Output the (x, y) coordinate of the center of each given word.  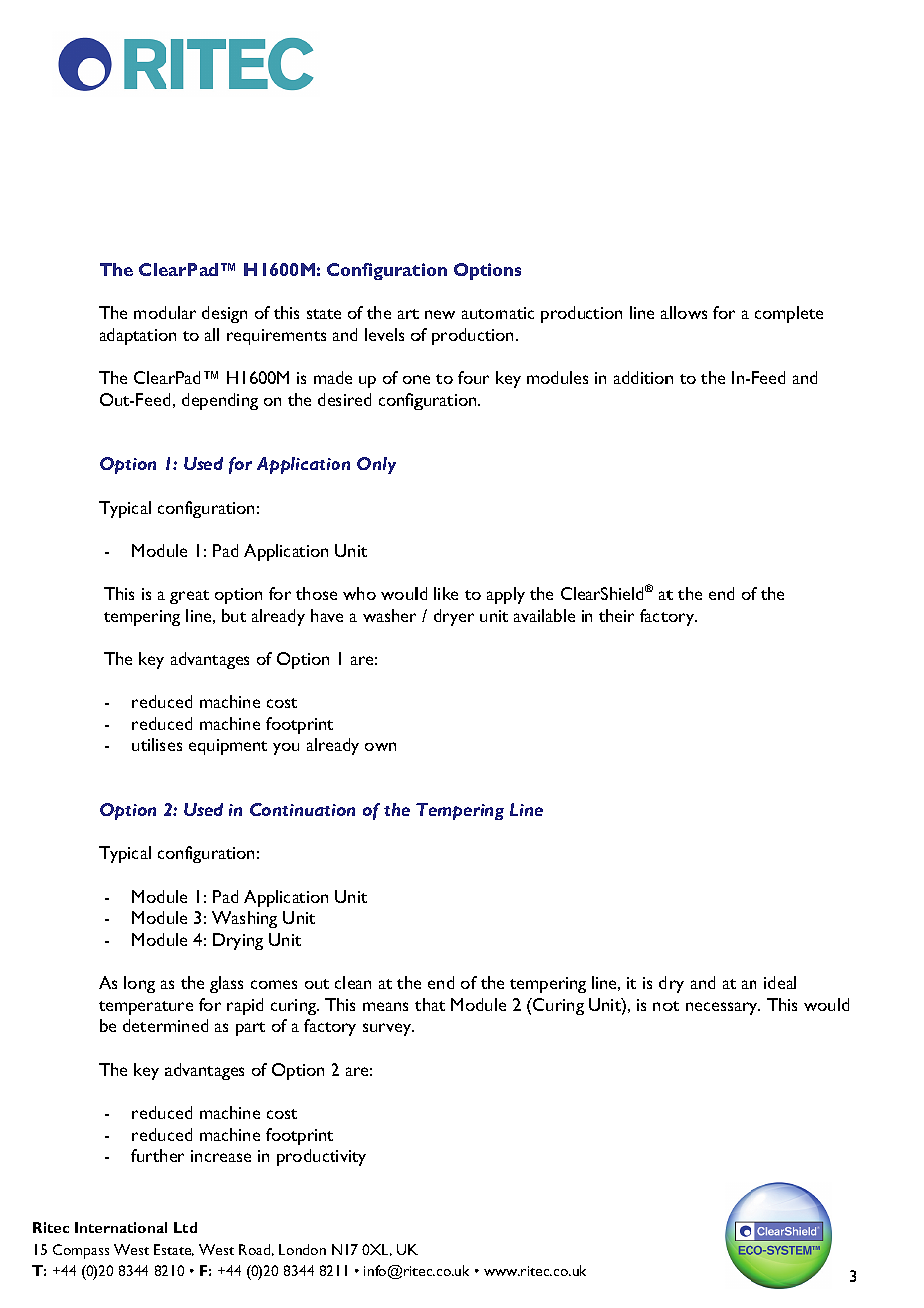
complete (789, 314)
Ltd (185, 1227)
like (446, 593)
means (385, 1006)
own (380, 746)
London (302, 1249)
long (139, 984)
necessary (723, 1008)
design (224, 314)
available (544, 615)
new (440, 314)
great (189, 597)
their (616, 615)
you (286, 749)
